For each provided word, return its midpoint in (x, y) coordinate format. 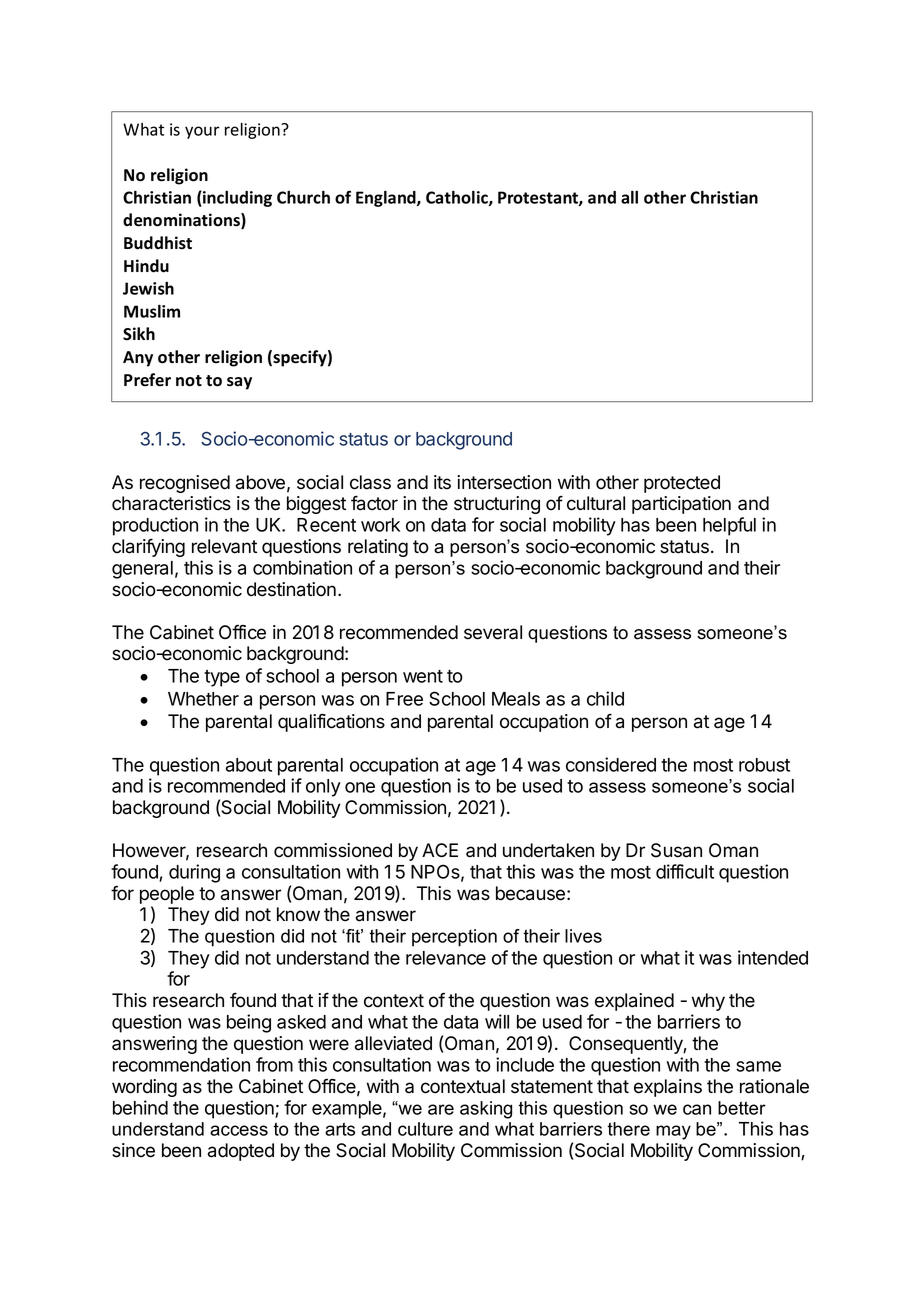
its (442, 482)
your (202, 132)
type (222, 678)
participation (681, 505)
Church (303, 197)
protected (682, 484)
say (239, 383)
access (239, 1130)
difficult (685, 871)
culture (425, 1129)
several (493, 632)
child (605, 698)
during (194, 873)
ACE (440, 850)
